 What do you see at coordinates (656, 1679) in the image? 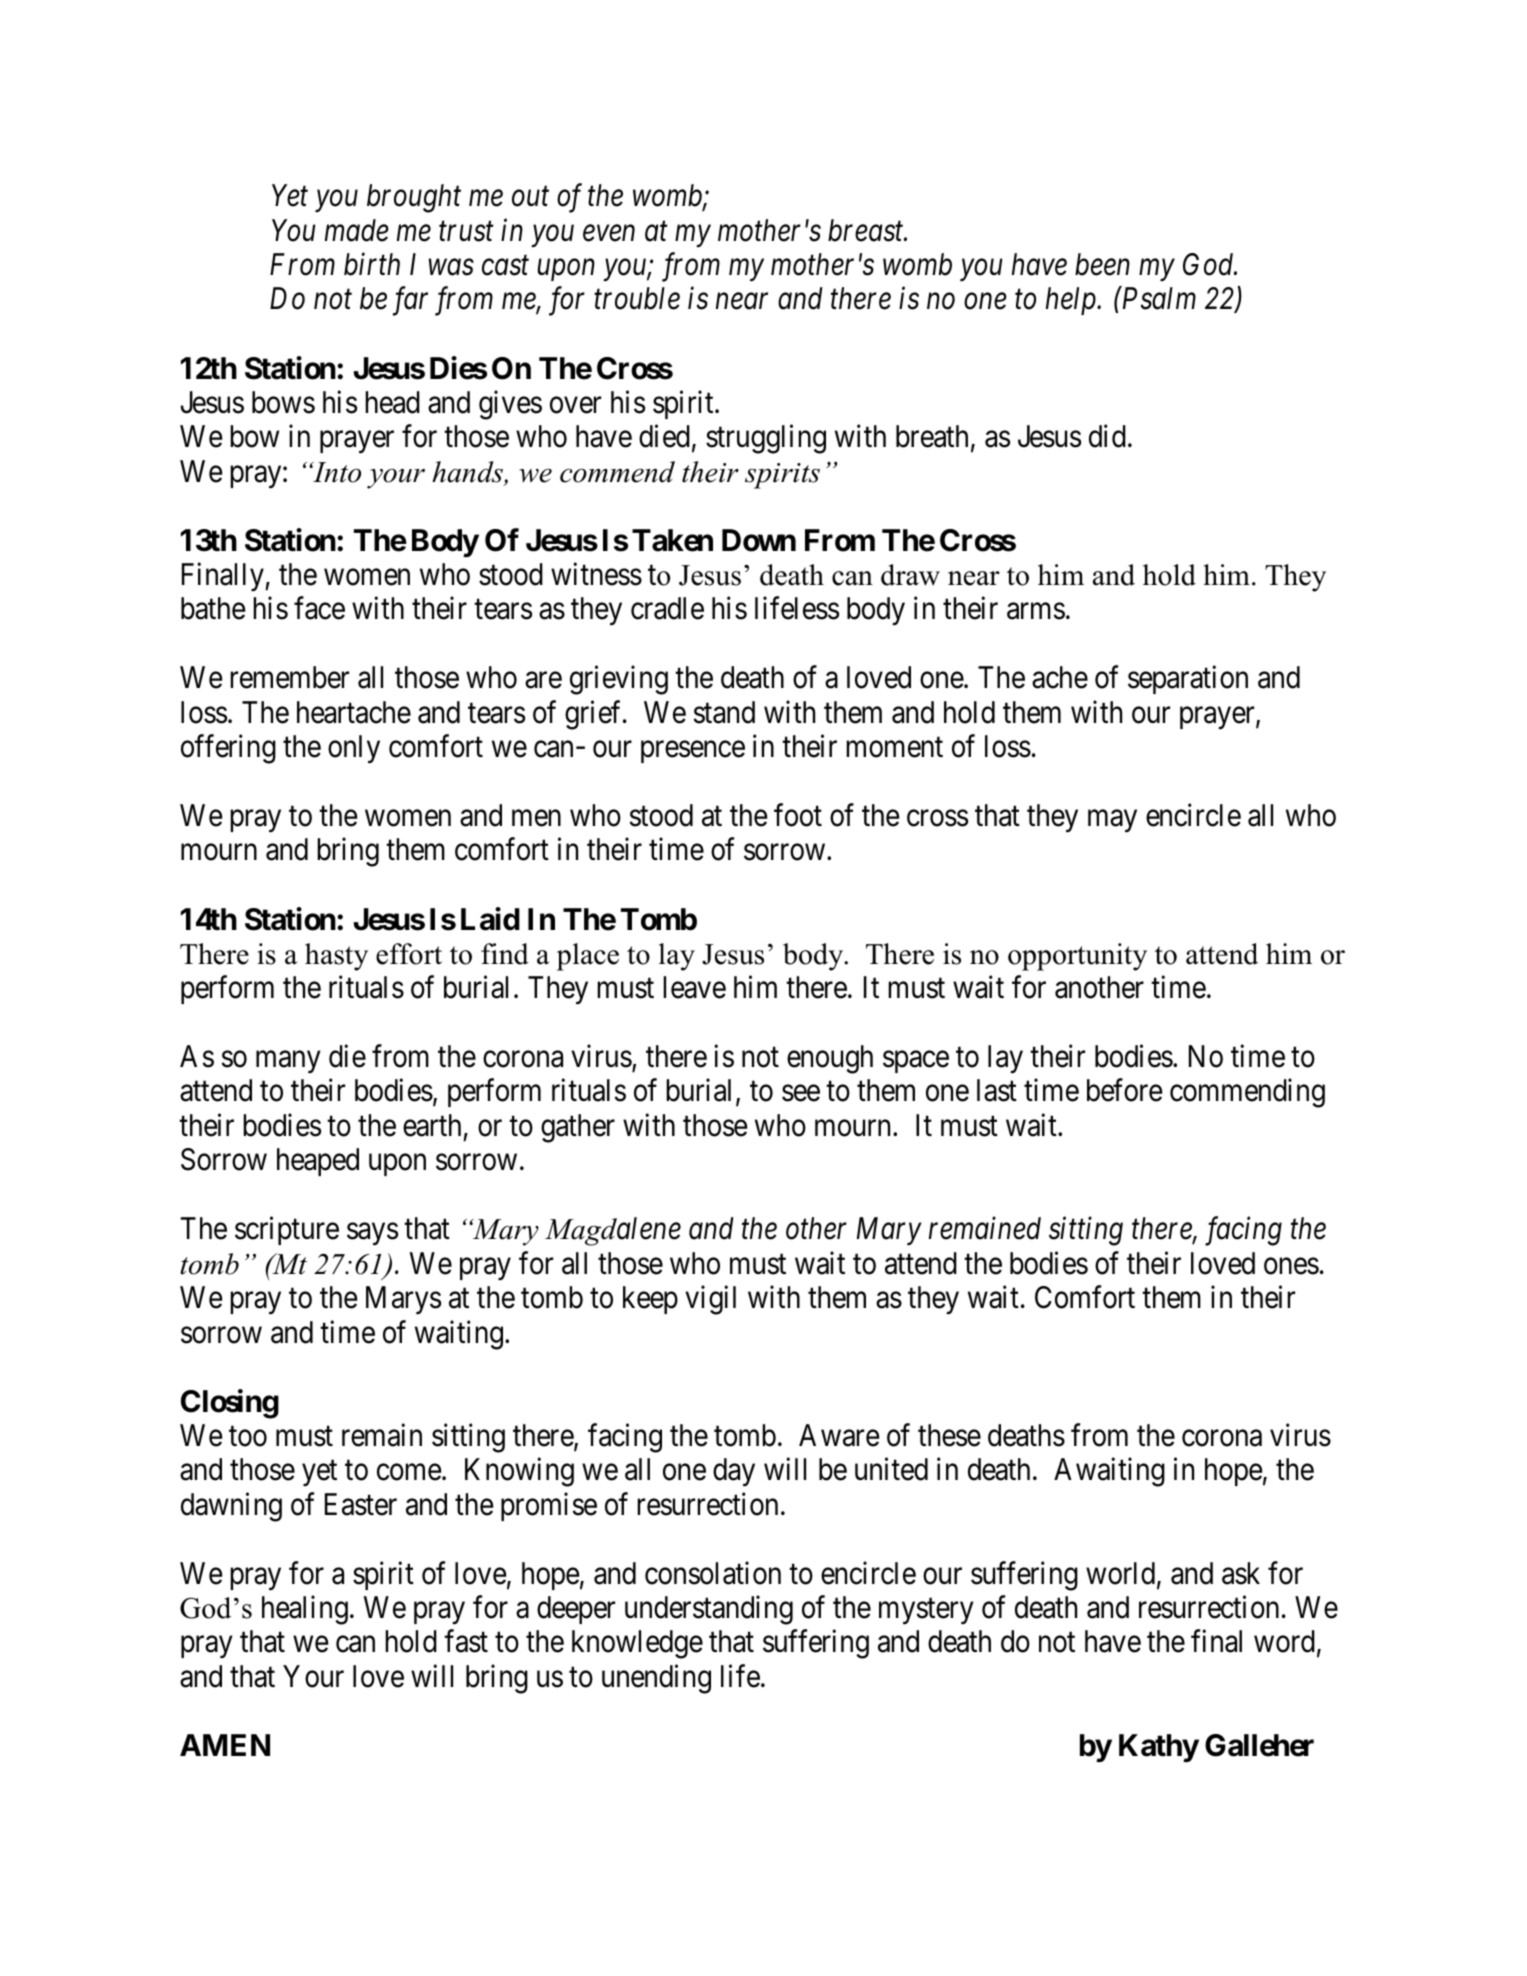
I see `unending` at bounding box center [656, 1679].
